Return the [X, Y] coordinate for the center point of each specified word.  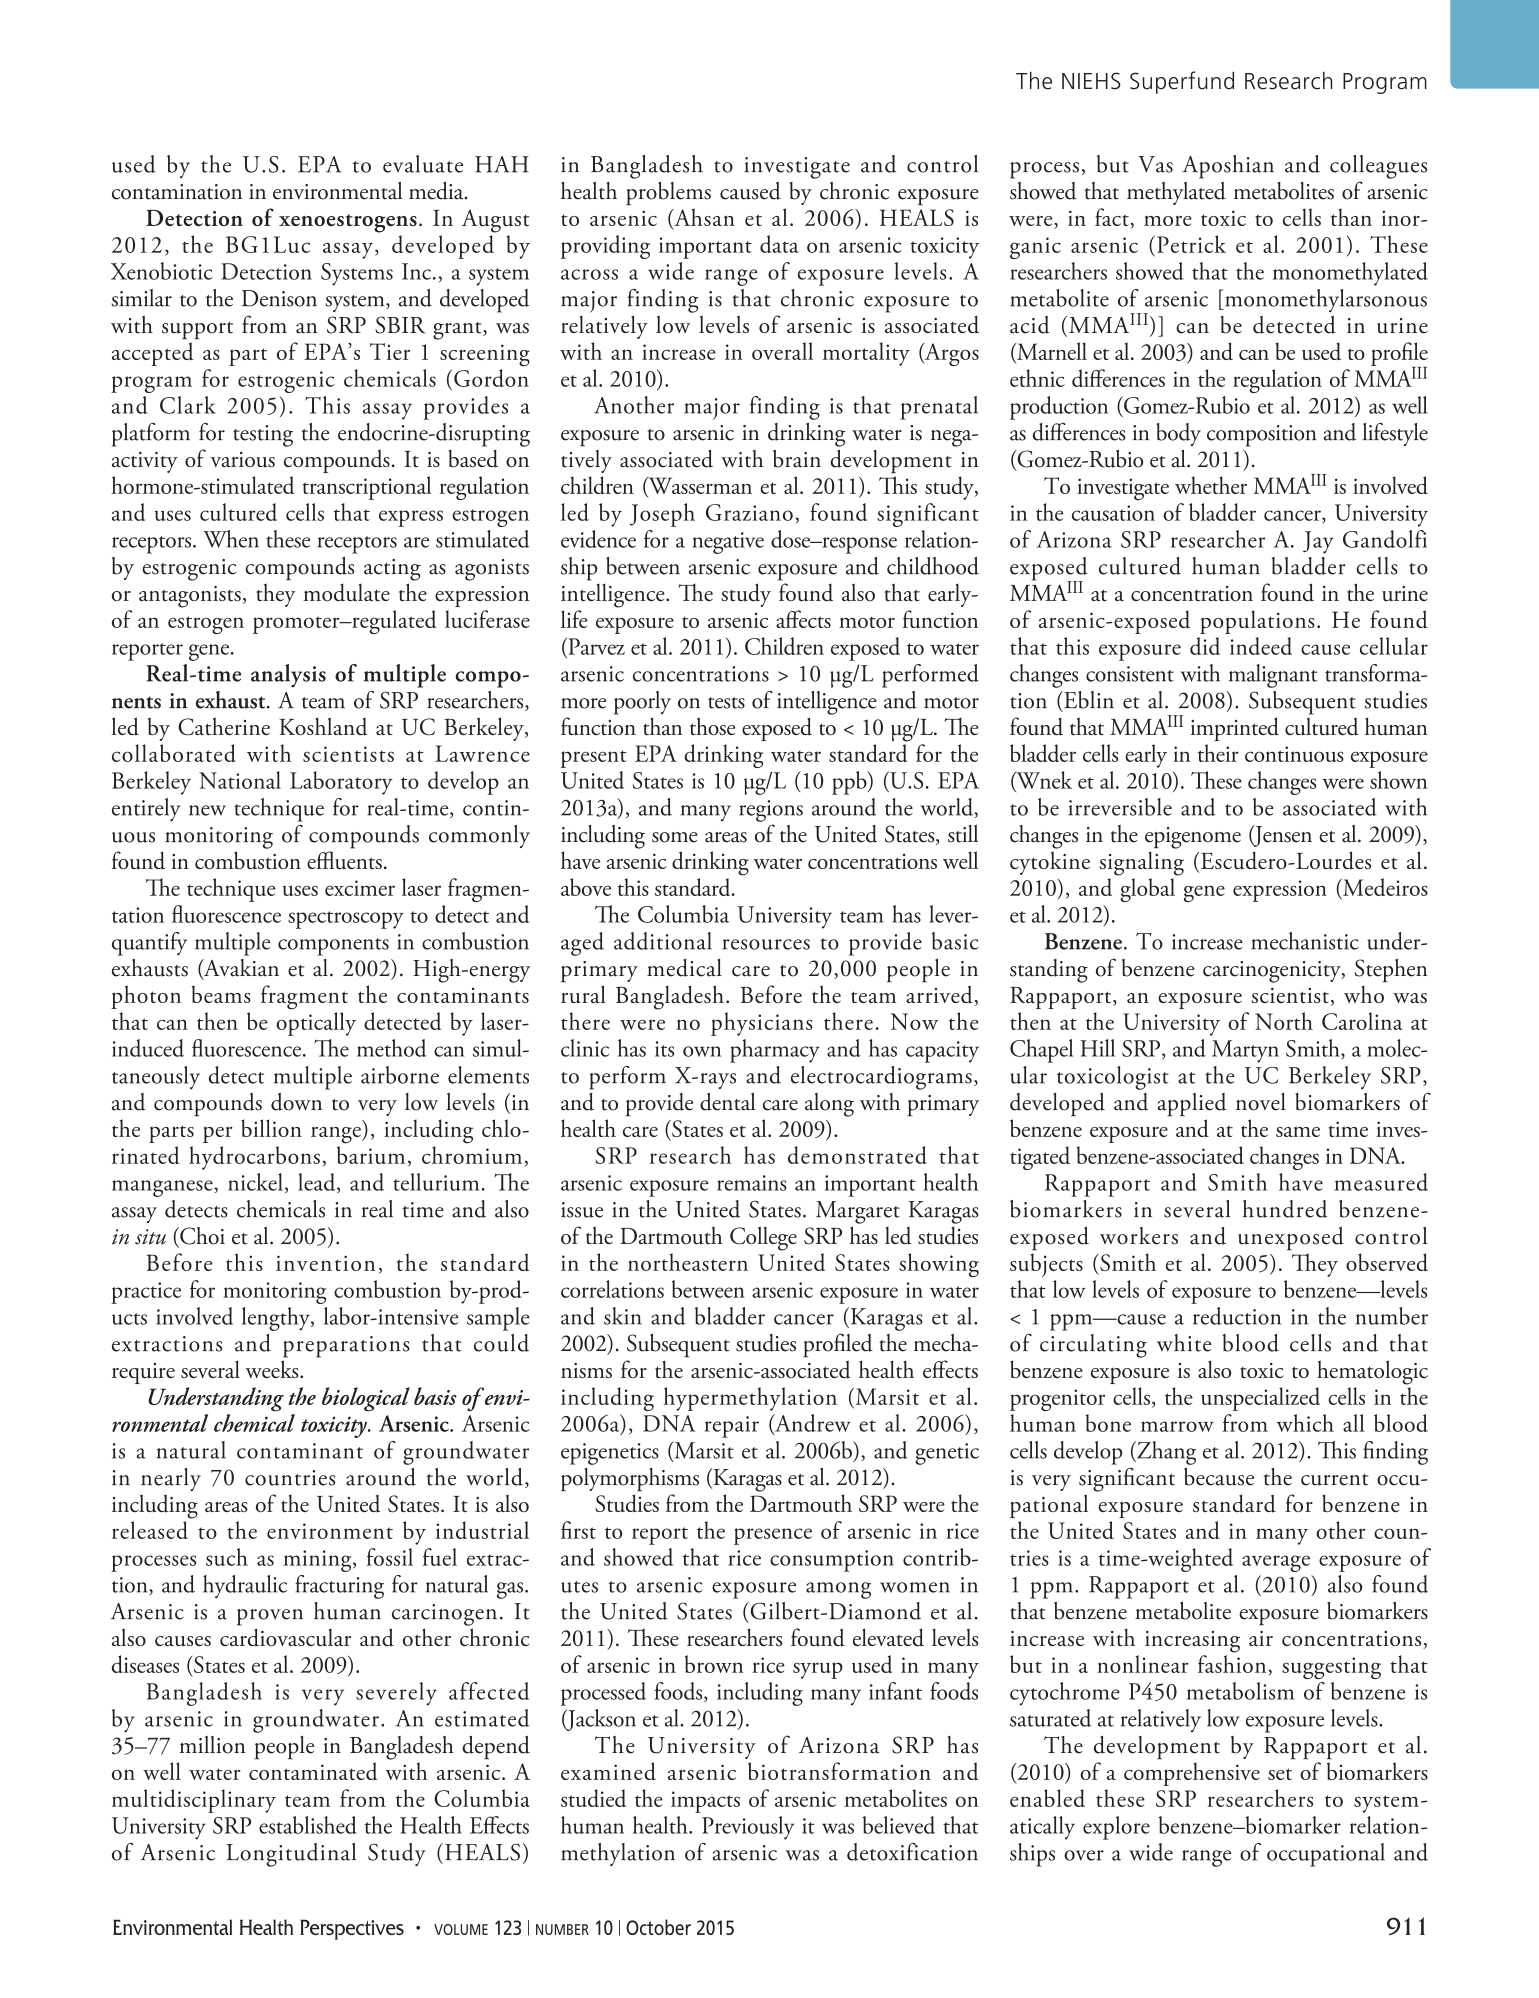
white [1184, 1343]
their [1218, 753]
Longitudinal [291, 1855]
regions [771, 811]
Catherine [224, 726]
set [1280, 1774]
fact [1113, 218]
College [763, 1238]
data [779, 244]
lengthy [277, 1319]
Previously [748, 1828]
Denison [279, 298]
